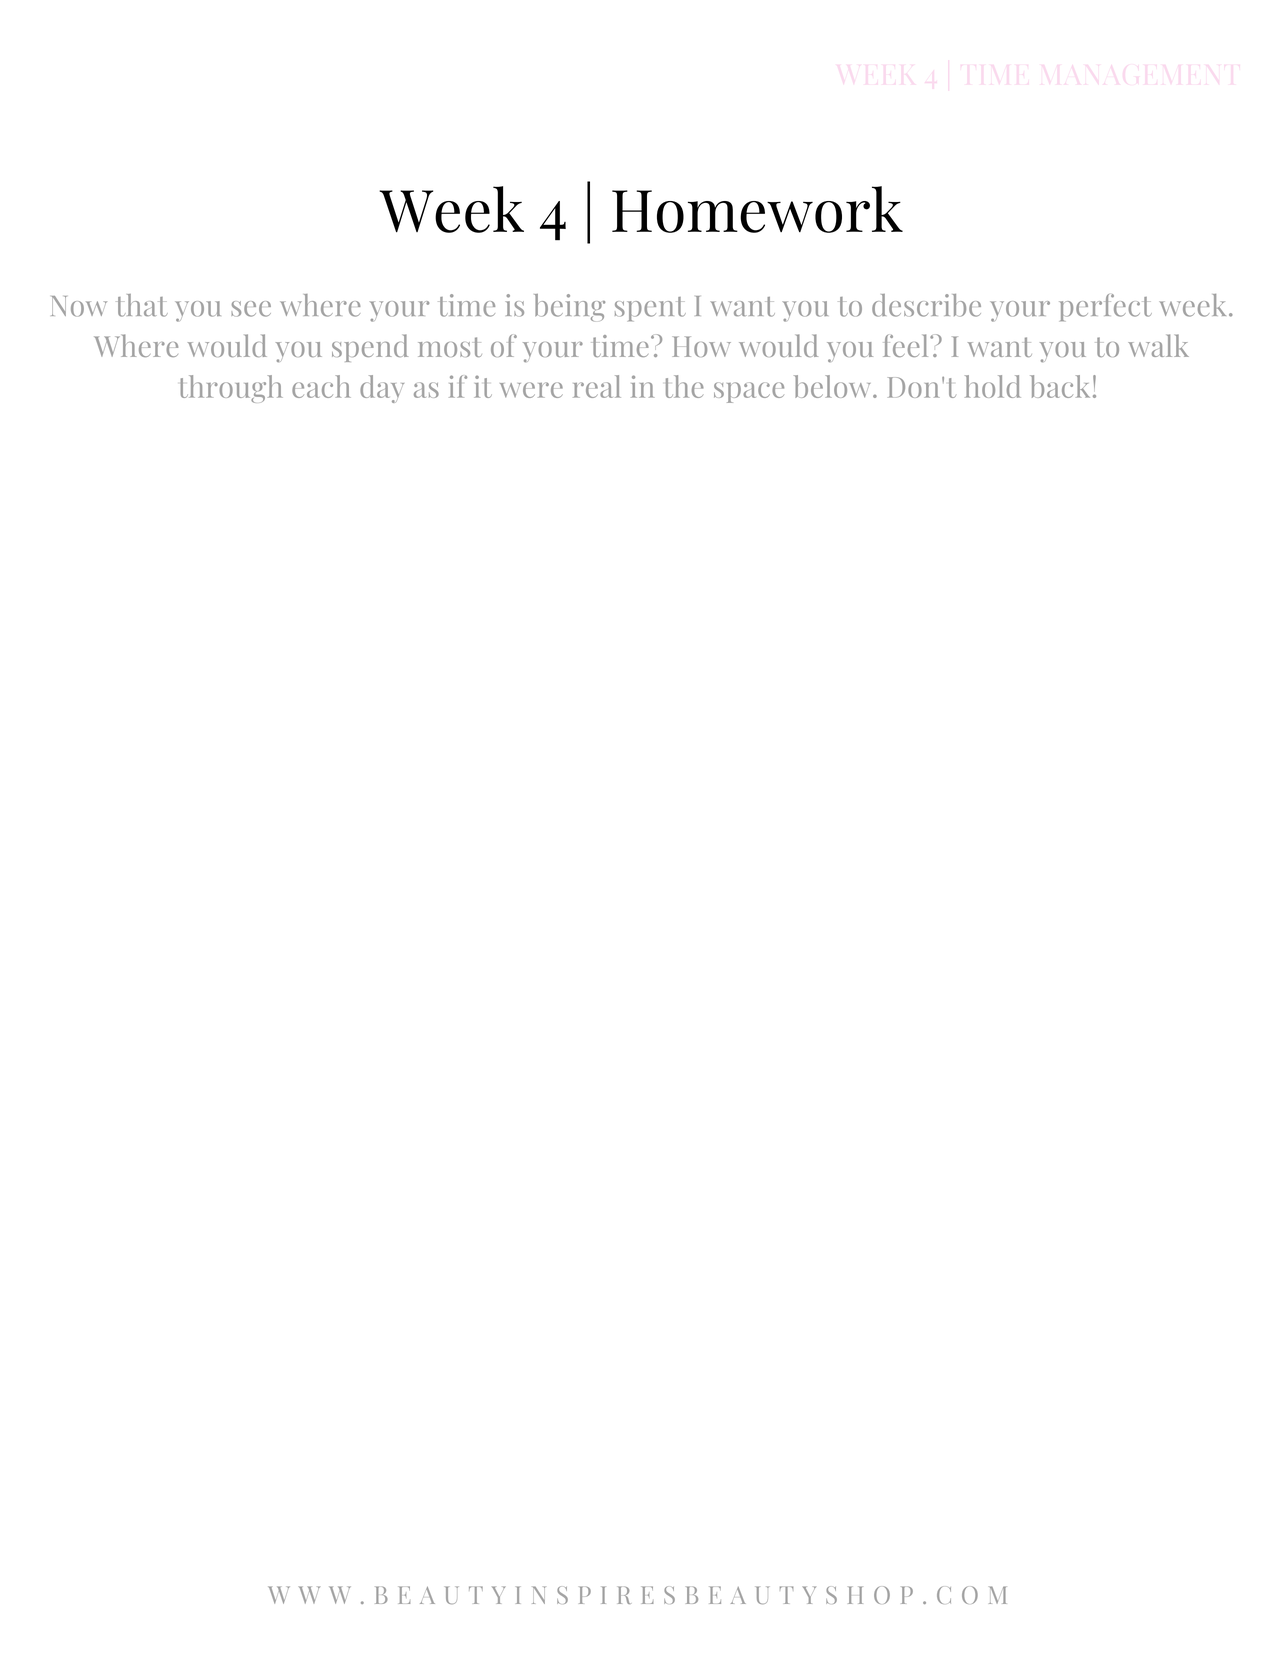 This screenshot has width=1278, height=1654. What do you see at coordinates (597, 386) in the screenshot?
I see `real` at bounding box center [597, 386].
